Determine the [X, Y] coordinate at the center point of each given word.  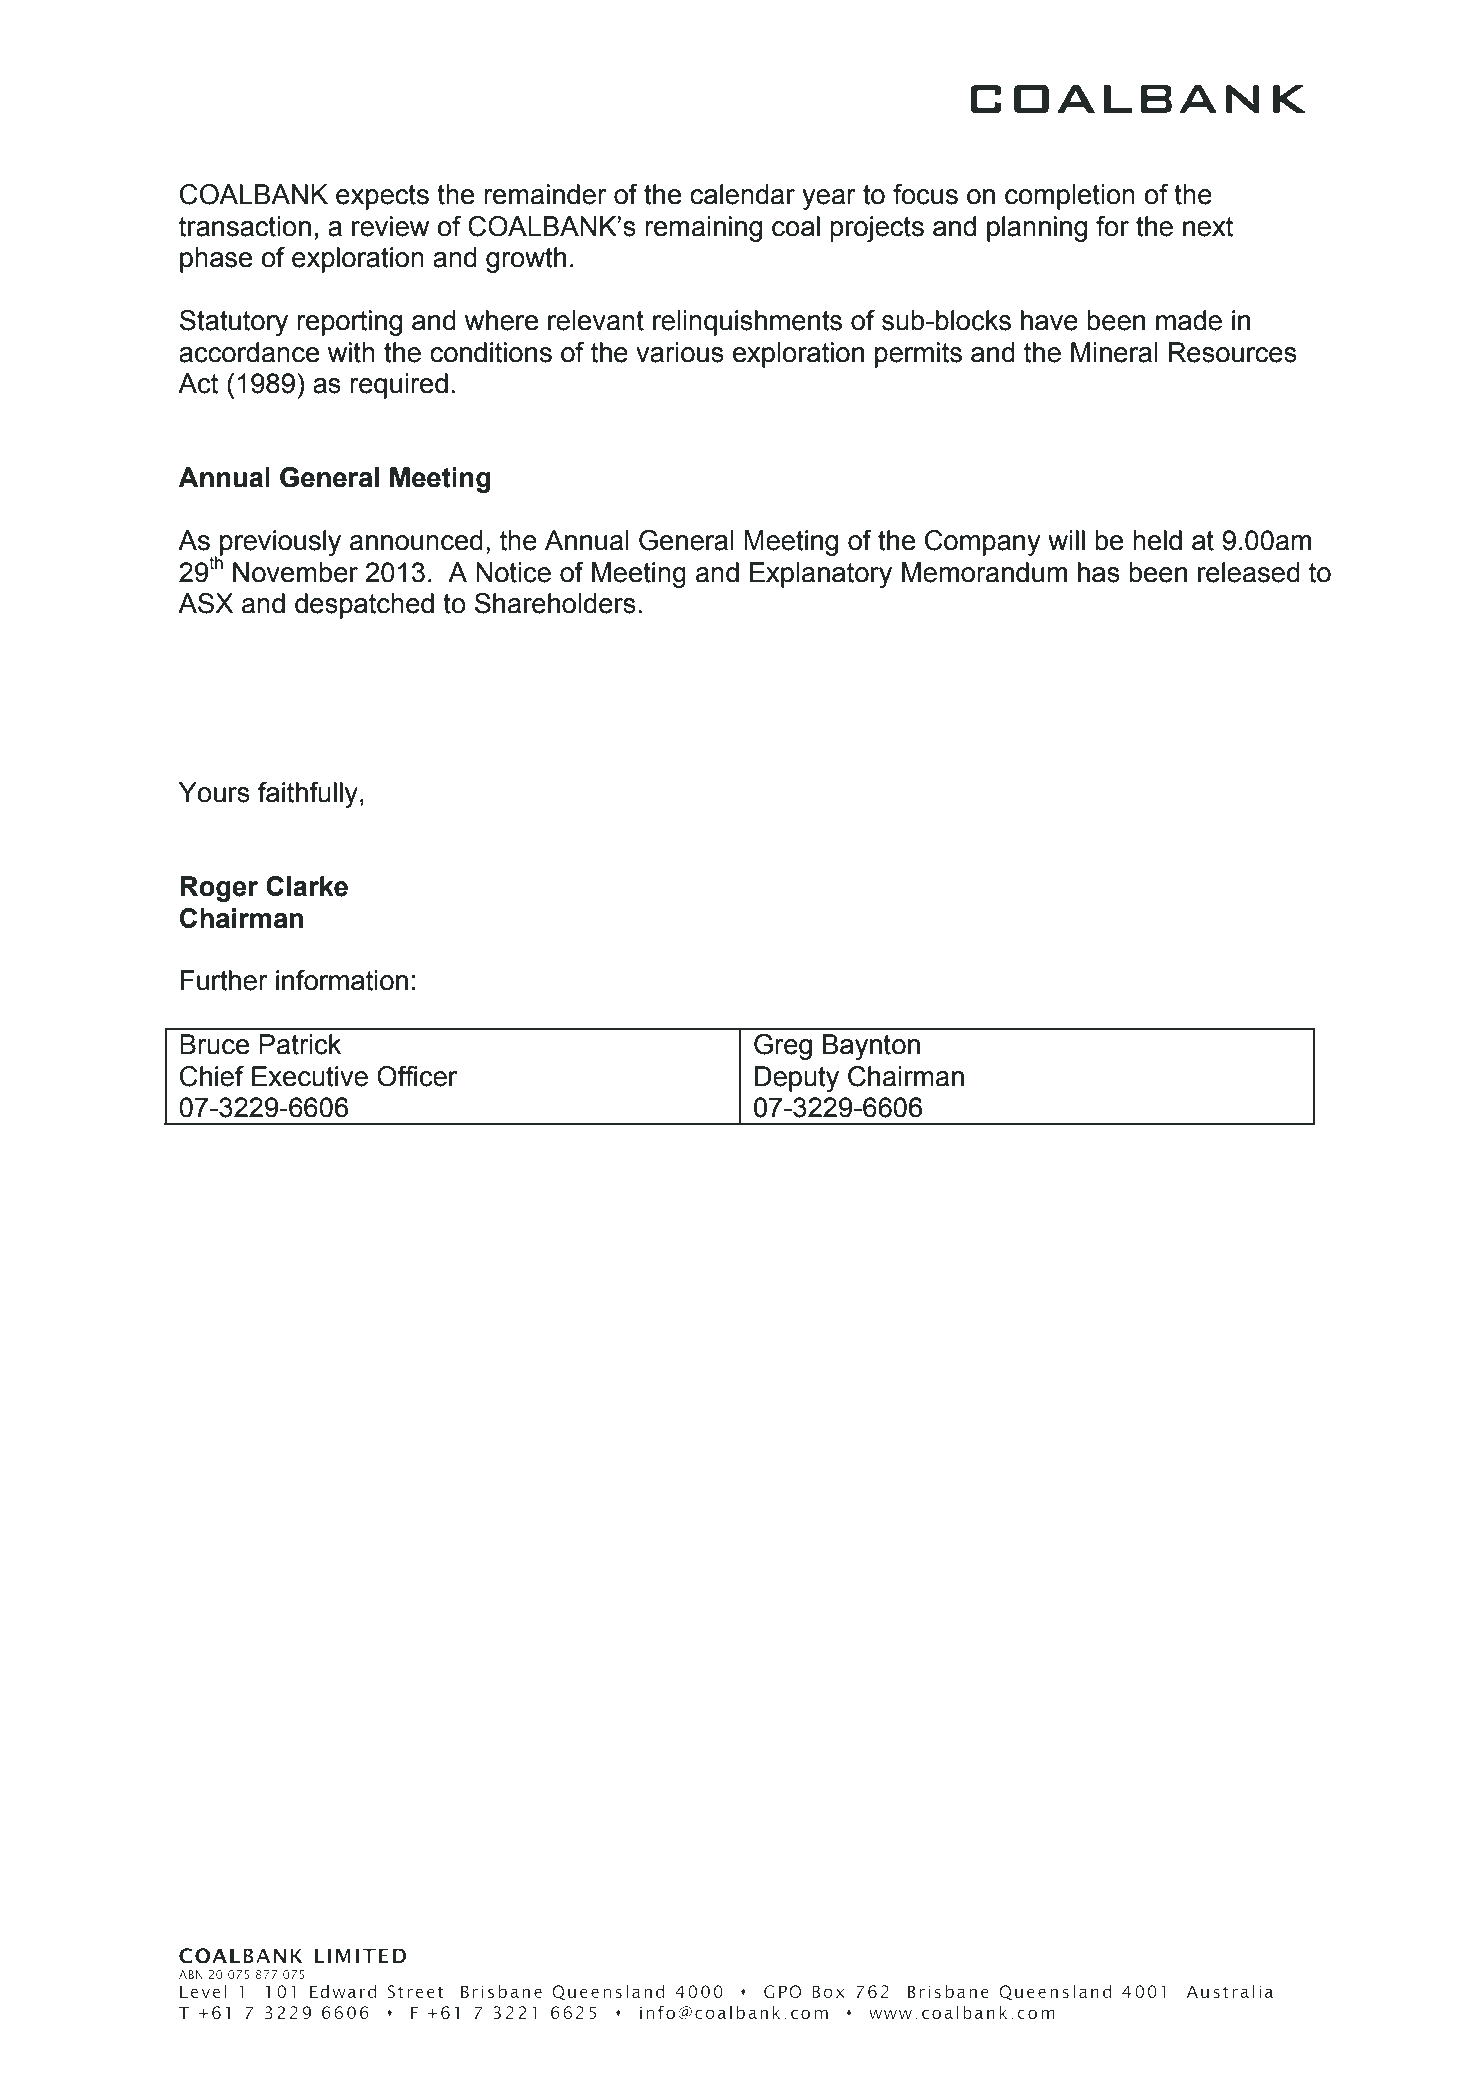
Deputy [797, 1079]
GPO [783, 1991]
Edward [343, 1991]
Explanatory [821, 575]
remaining [703, 229]
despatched [364, 606]
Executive [310, 1076]
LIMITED [360, 1956]
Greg [783, 1047]
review [390, 226]
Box [828, 1991]
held [1157, 540]
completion [1070, 197]
